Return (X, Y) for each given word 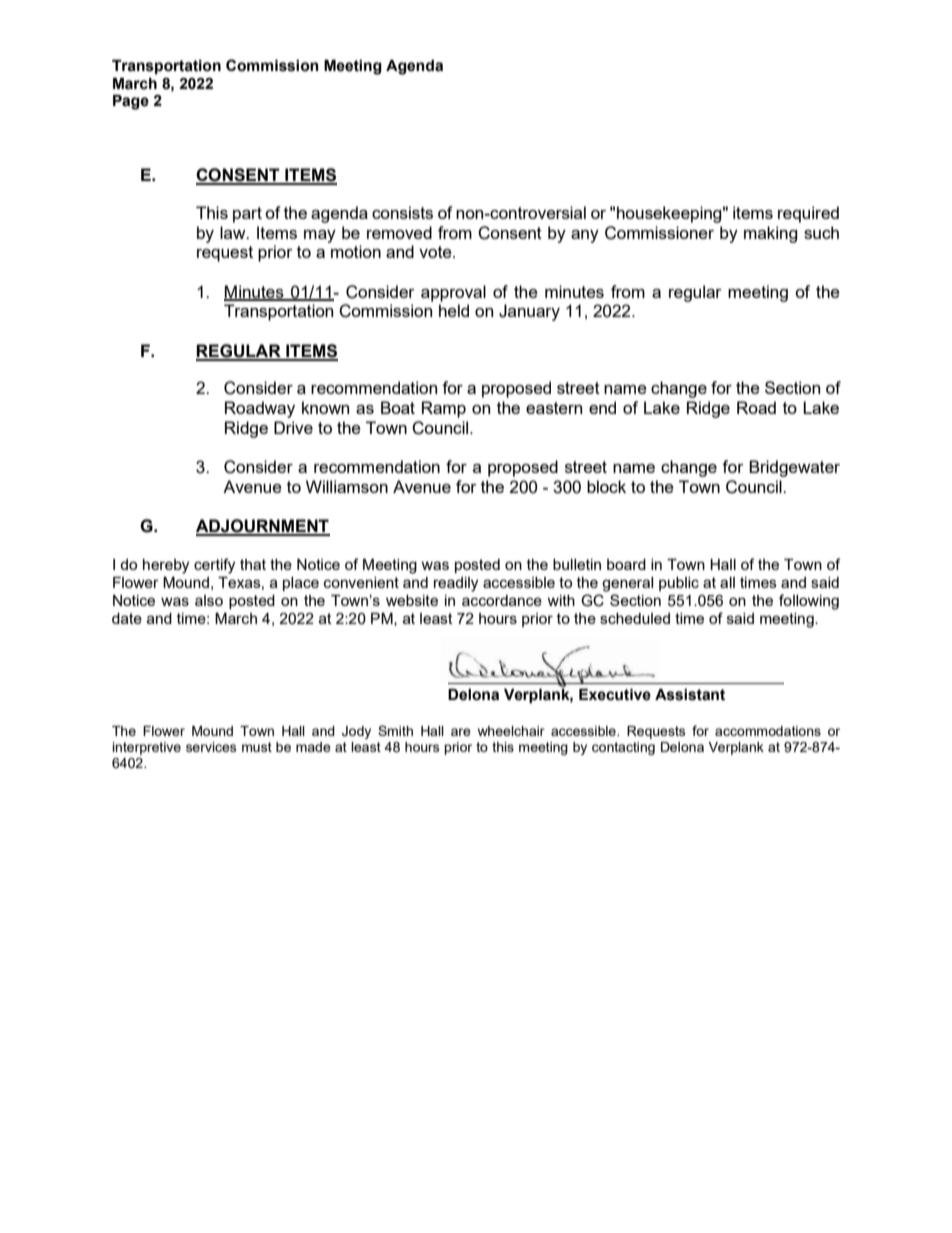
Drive (293, 427)
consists (402, 212)
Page (131, 102)
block (606, 486)
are (461, 732)
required (808, 214)
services (211, 747)
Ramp (444, 409)
